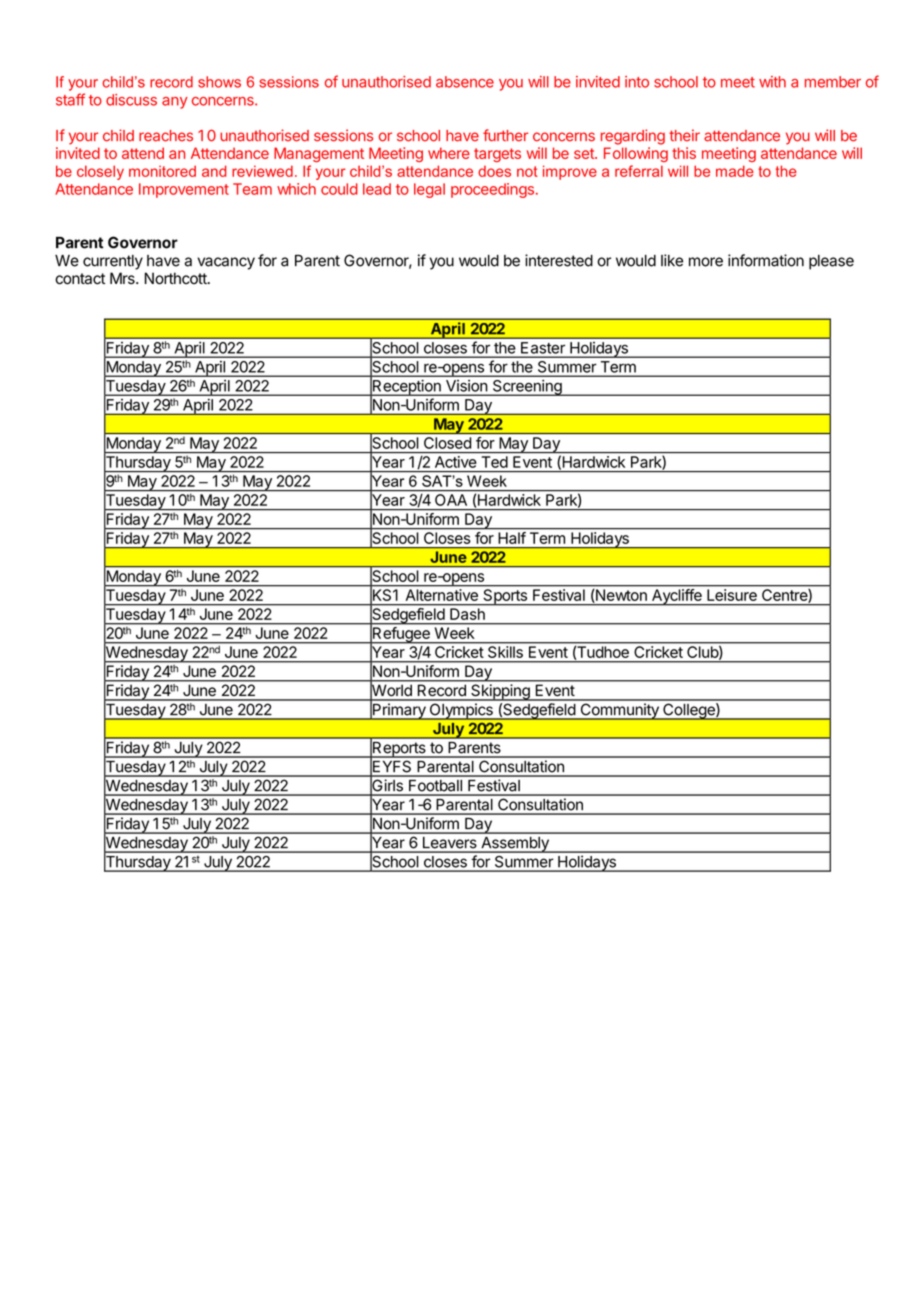 The height and width of the document is (1308, 924). I want to click on any, so click(175, 103).
